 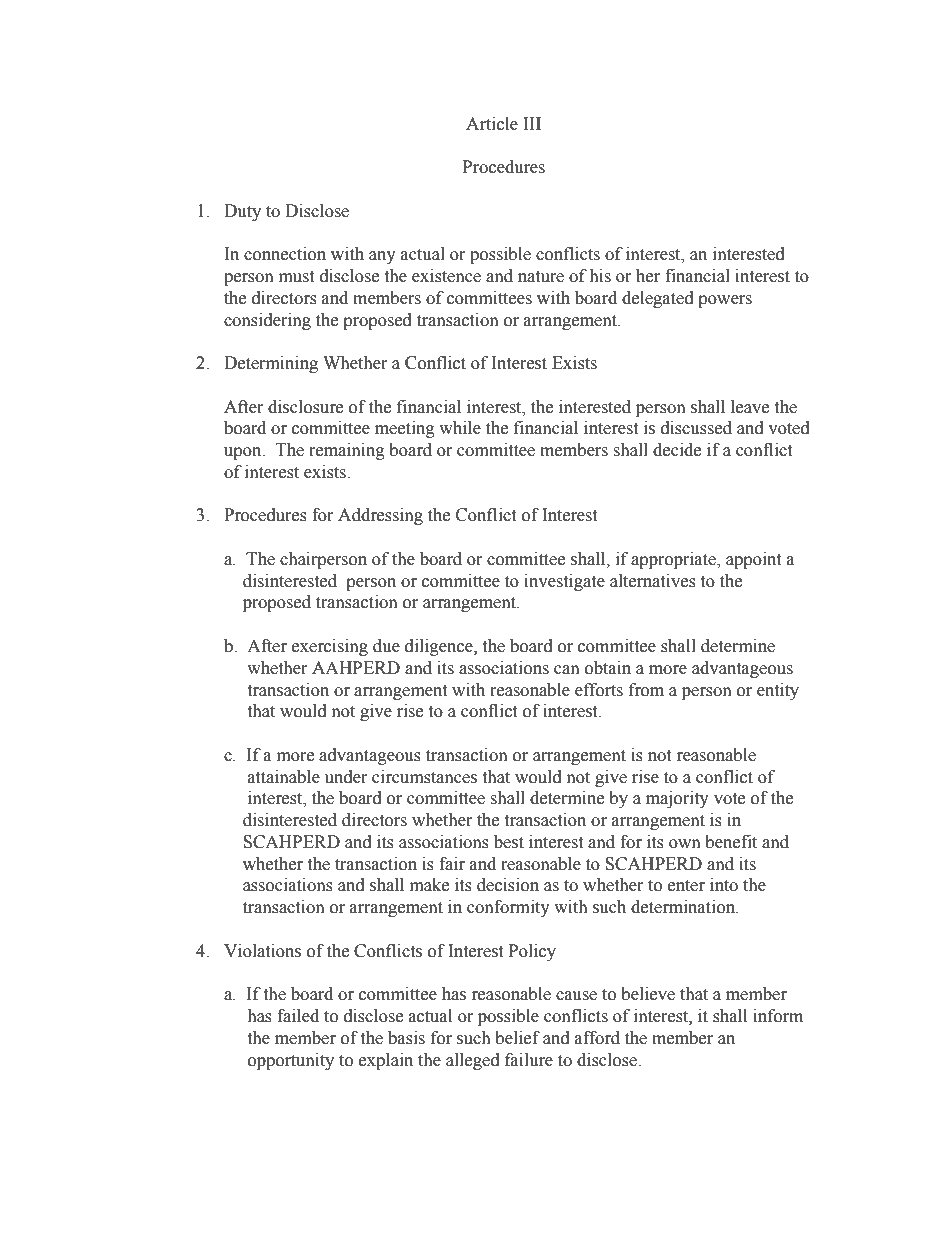 What do you see at coordinates (330, 647) in the page?
I see `exercising` at bounding box center [330, 647].
